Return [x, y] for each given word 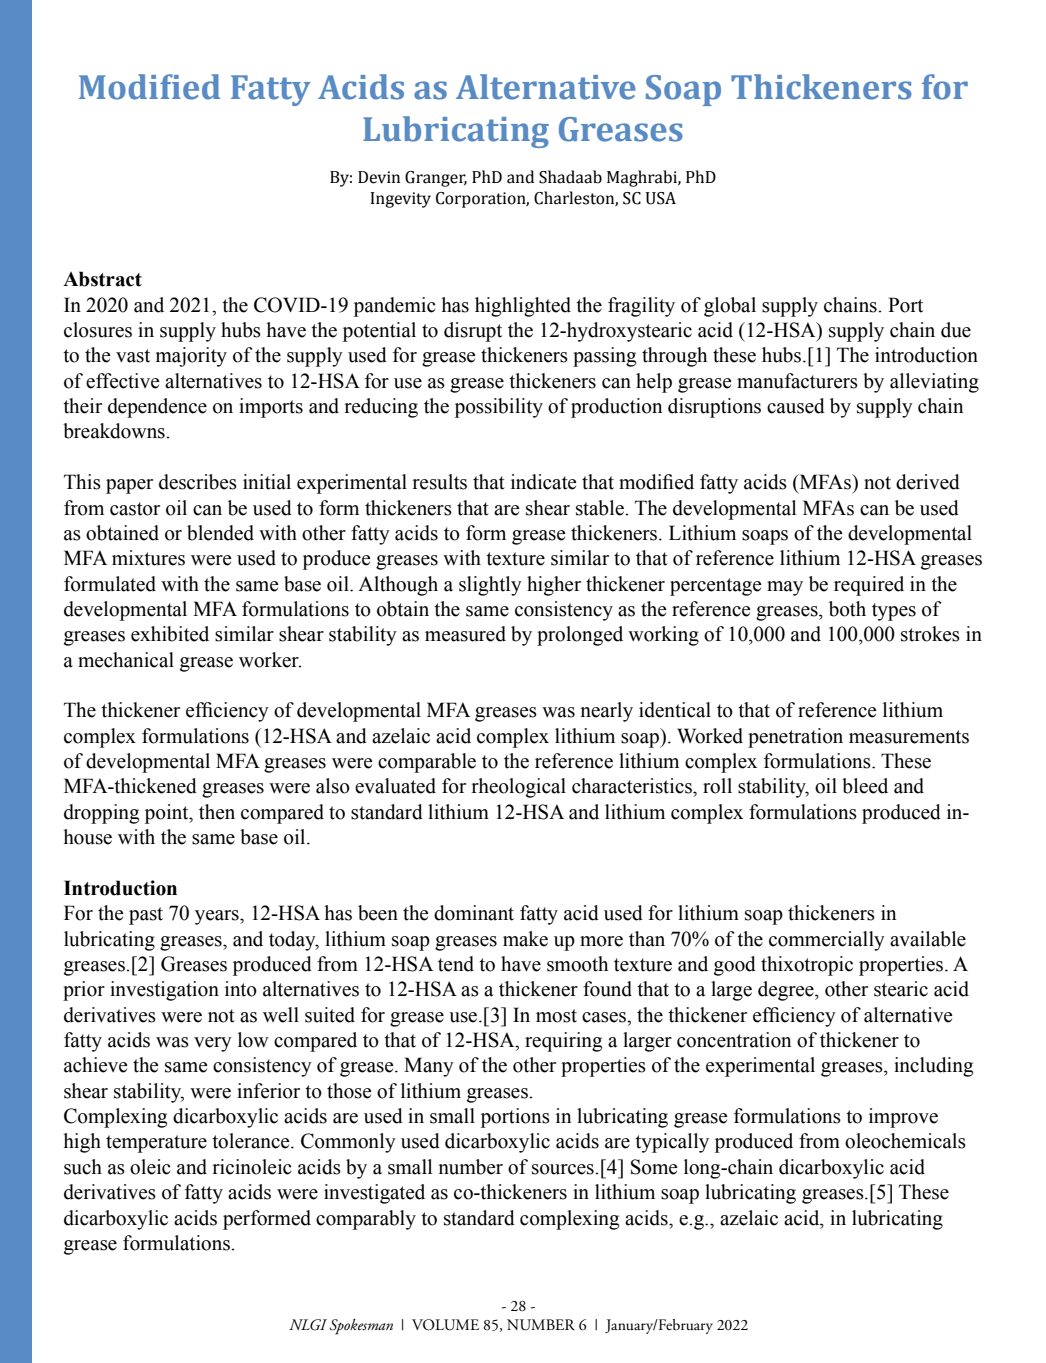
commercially [827, 941]
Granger [436, 179]
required [869, 586]
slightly [490, 586]
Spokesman [361, 1327]
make [525, 939]
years [218, 917]
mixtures [148, 558]
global [730, 307]
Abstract [102, 279]
